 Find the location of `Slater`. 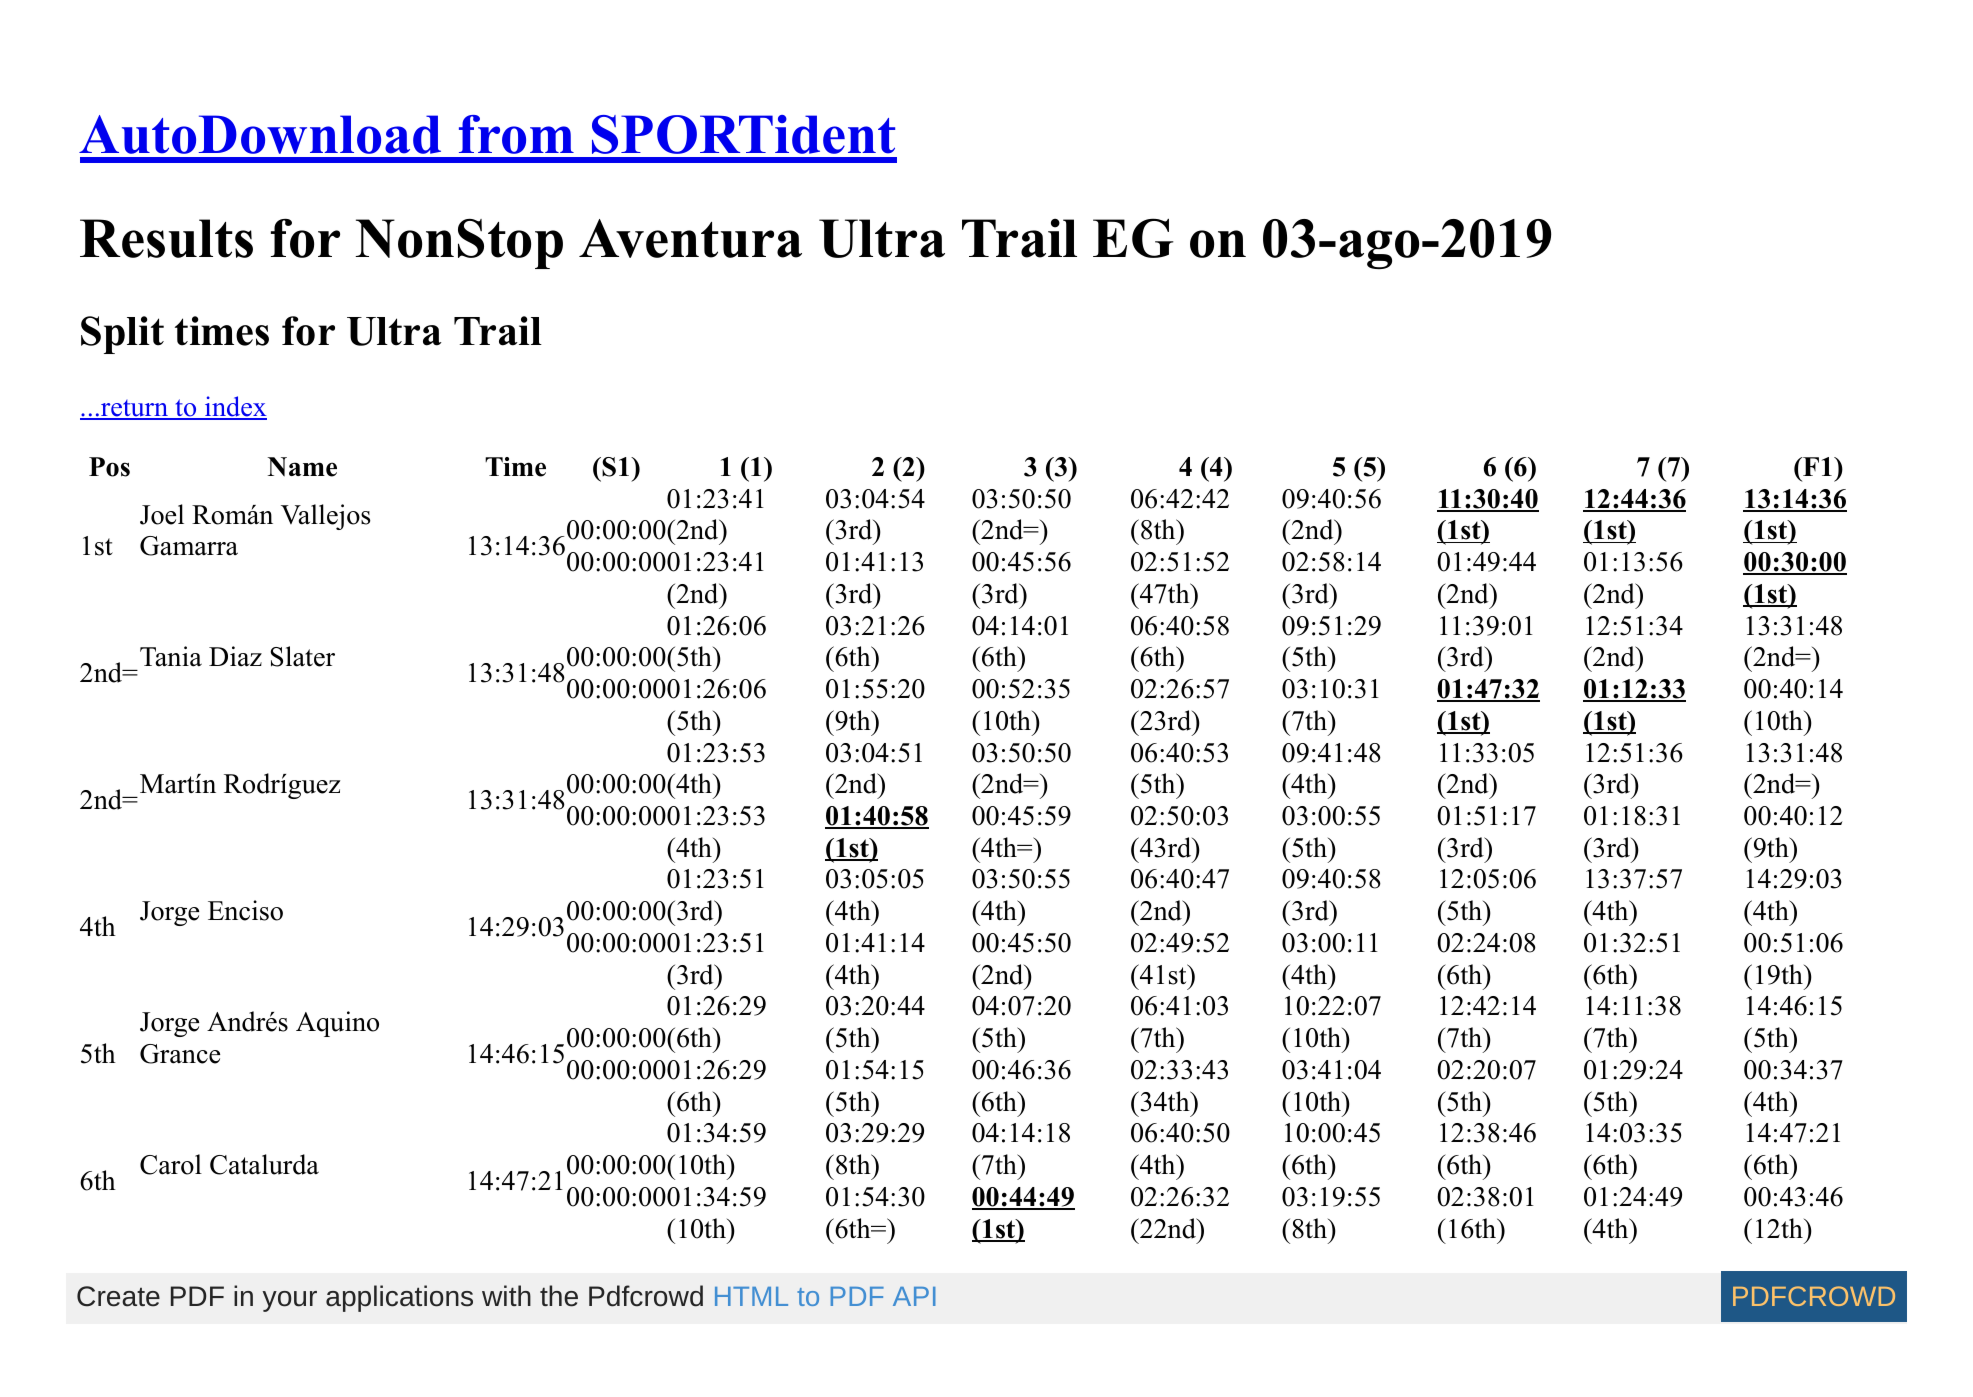

Slater is located at coordinates (302, 656).
